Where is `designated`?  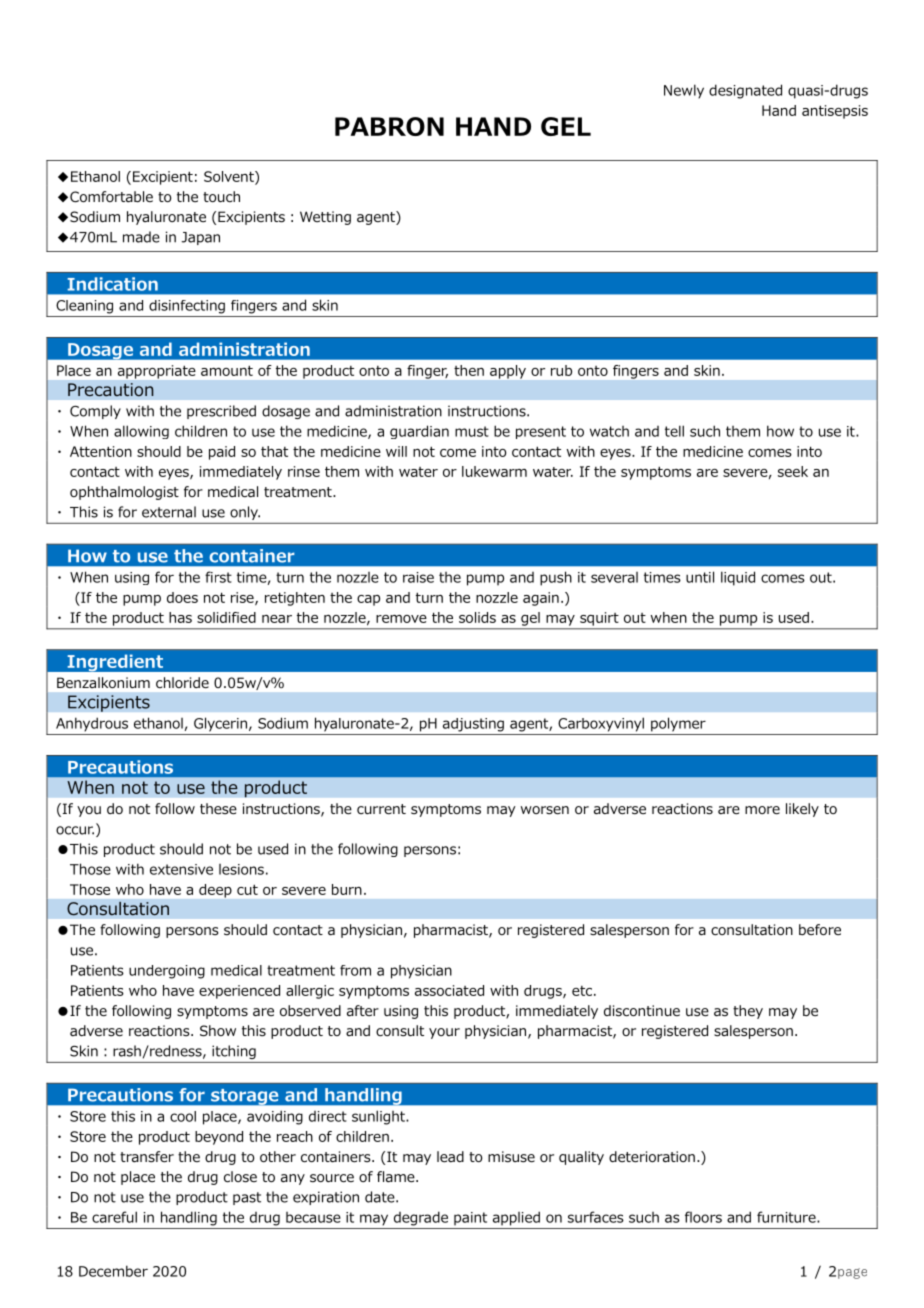
designated is located at coordinates (745, 91).
